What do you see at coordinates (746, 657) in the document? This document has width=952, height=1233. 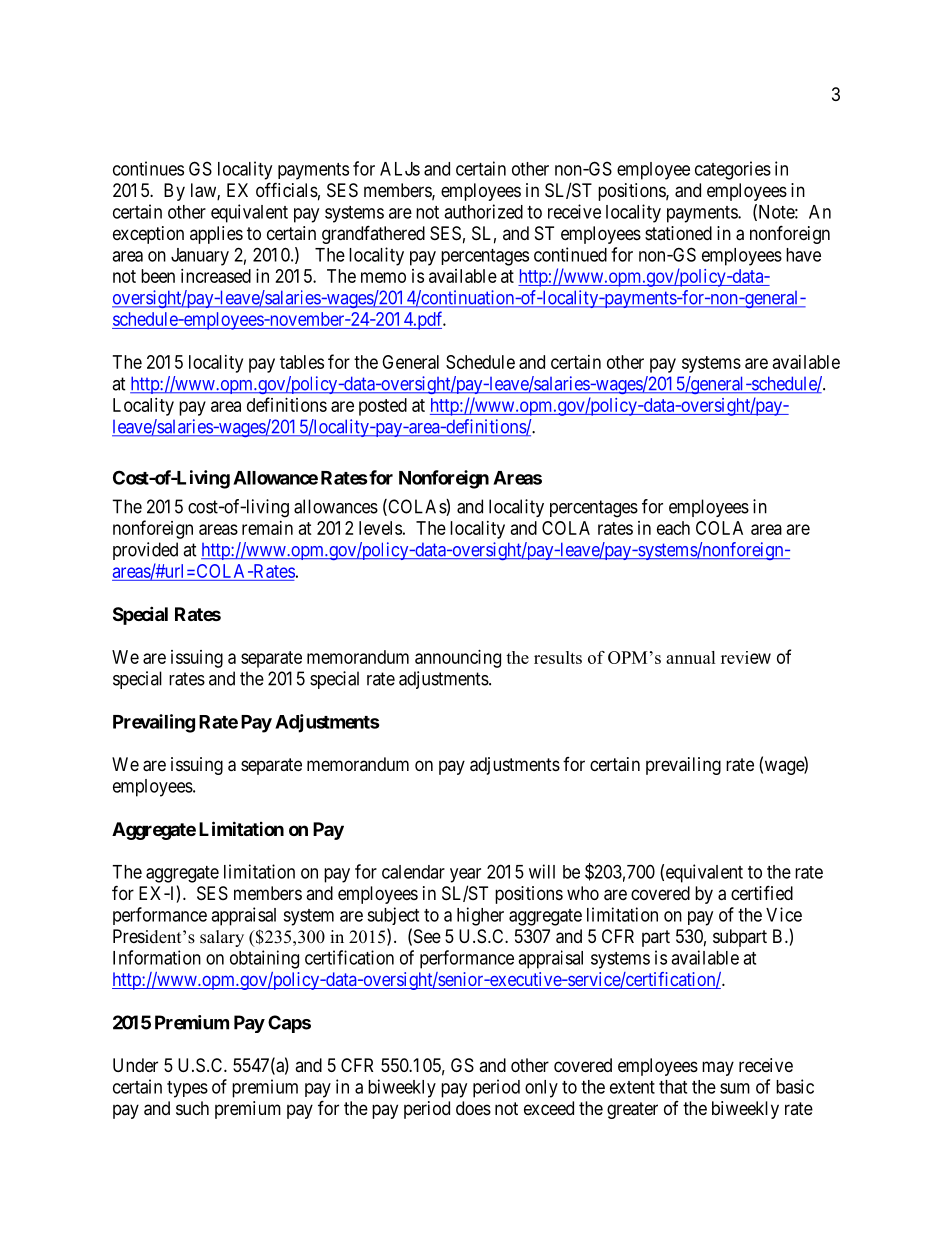 I see `review` at bounding box center [746, 657].
